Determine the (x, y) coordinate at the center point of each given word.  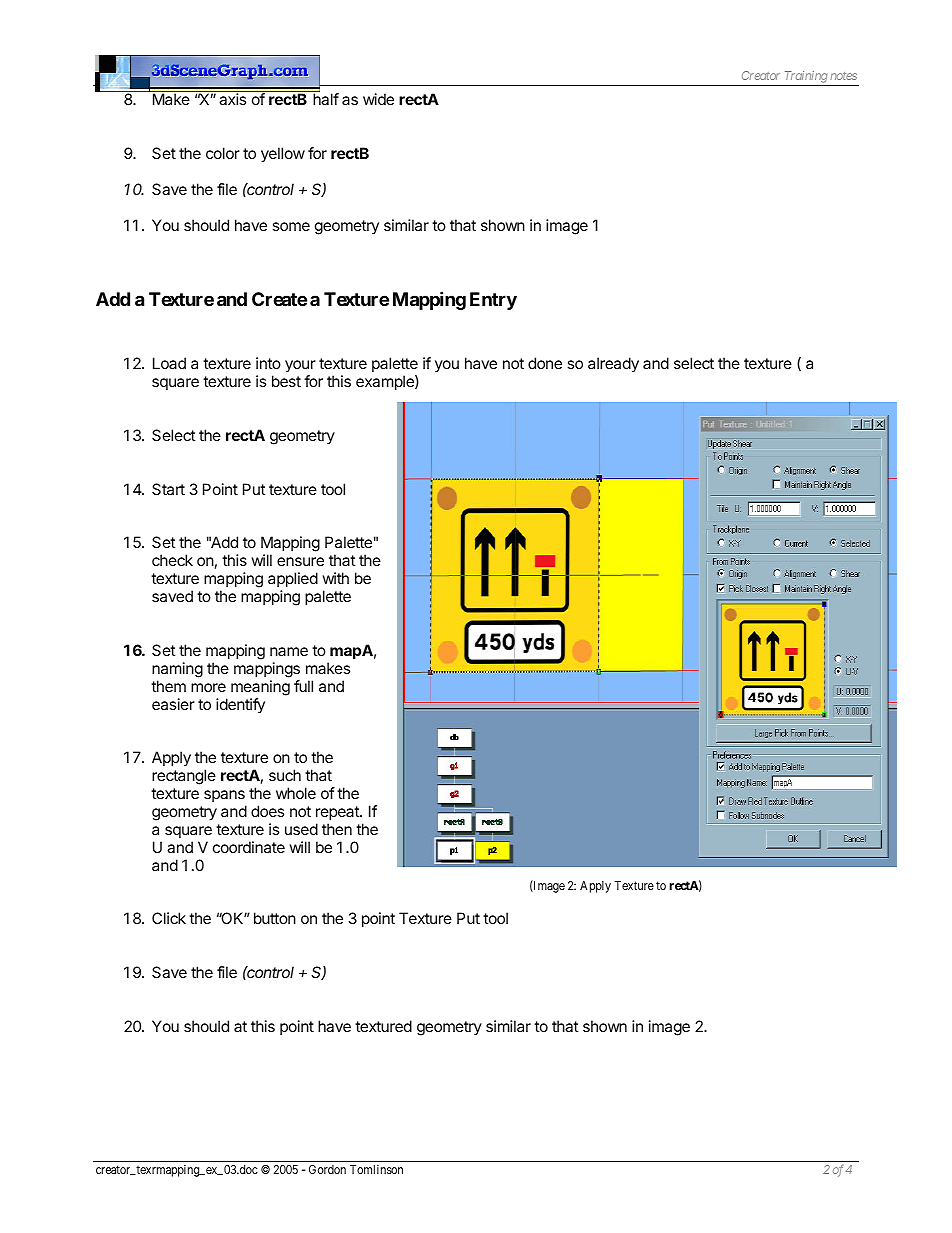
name (289, 651)
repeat (338, 813)
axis (233, 99)
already (613, 365)
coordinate (249, 847)
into (268, 363)
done (545, 363)
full (303, 686)
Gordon (327, 1169)
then (337, 829)
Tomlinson (376, 1169)
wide (378, 99)
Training (805, 78)
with (335, 578)
